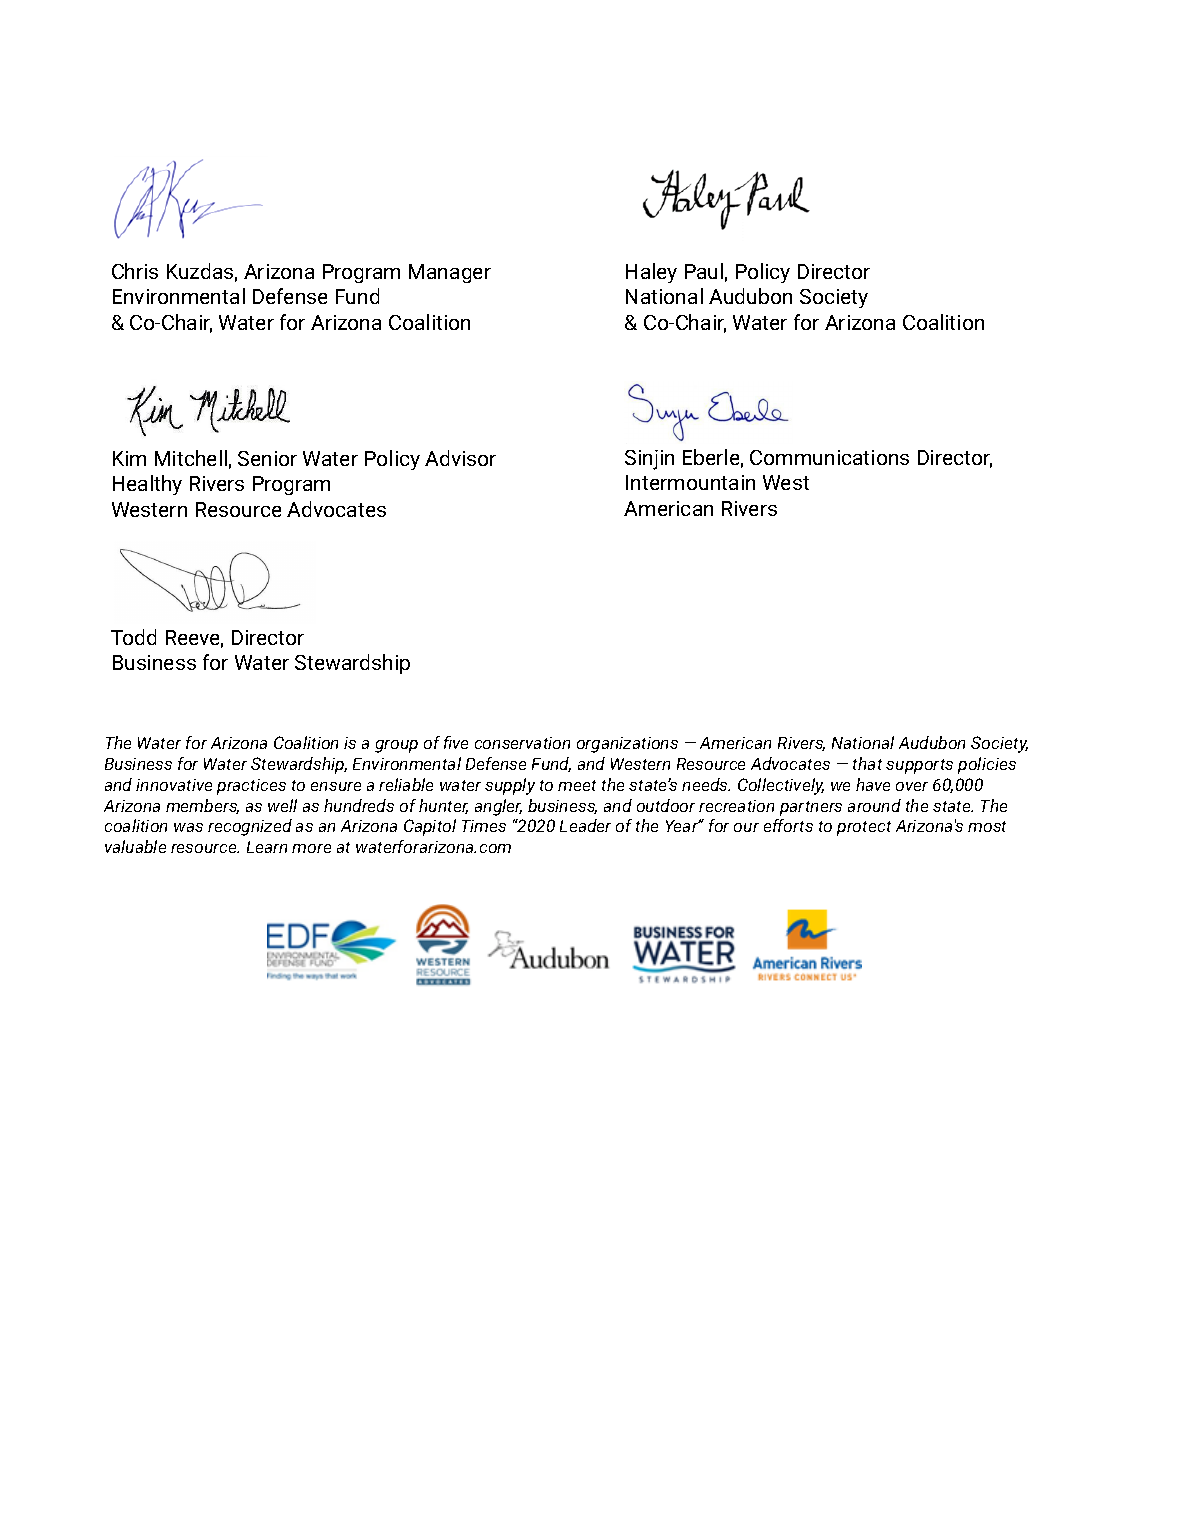 This image has height=1528, width=1181. Describe the element at coordinates (450, 273) in the image. I see `Manager` at that location.
